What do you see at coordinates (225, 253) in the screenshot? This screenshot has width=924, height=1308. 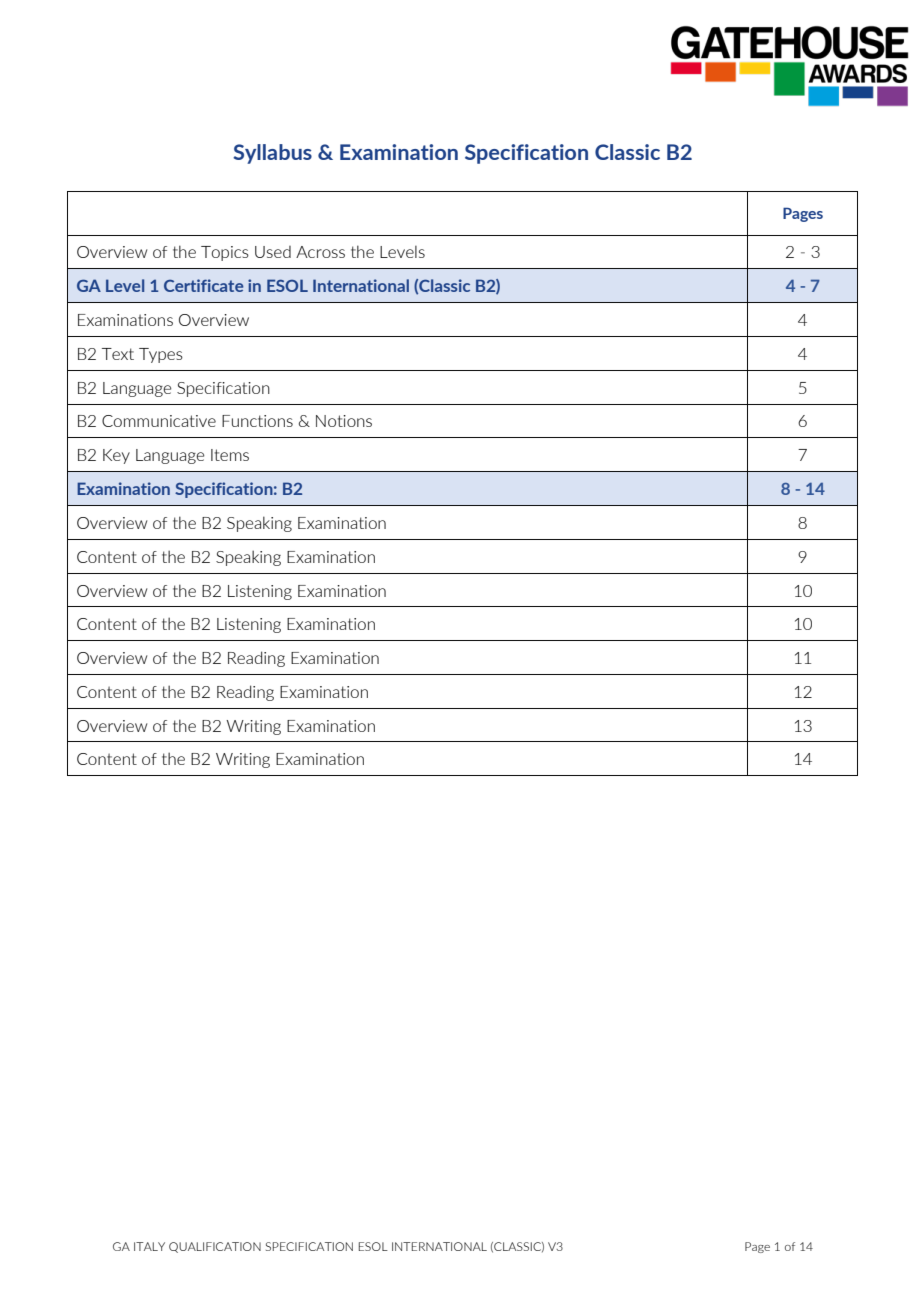 I see `Topics` at bounding box center [225, 253].
